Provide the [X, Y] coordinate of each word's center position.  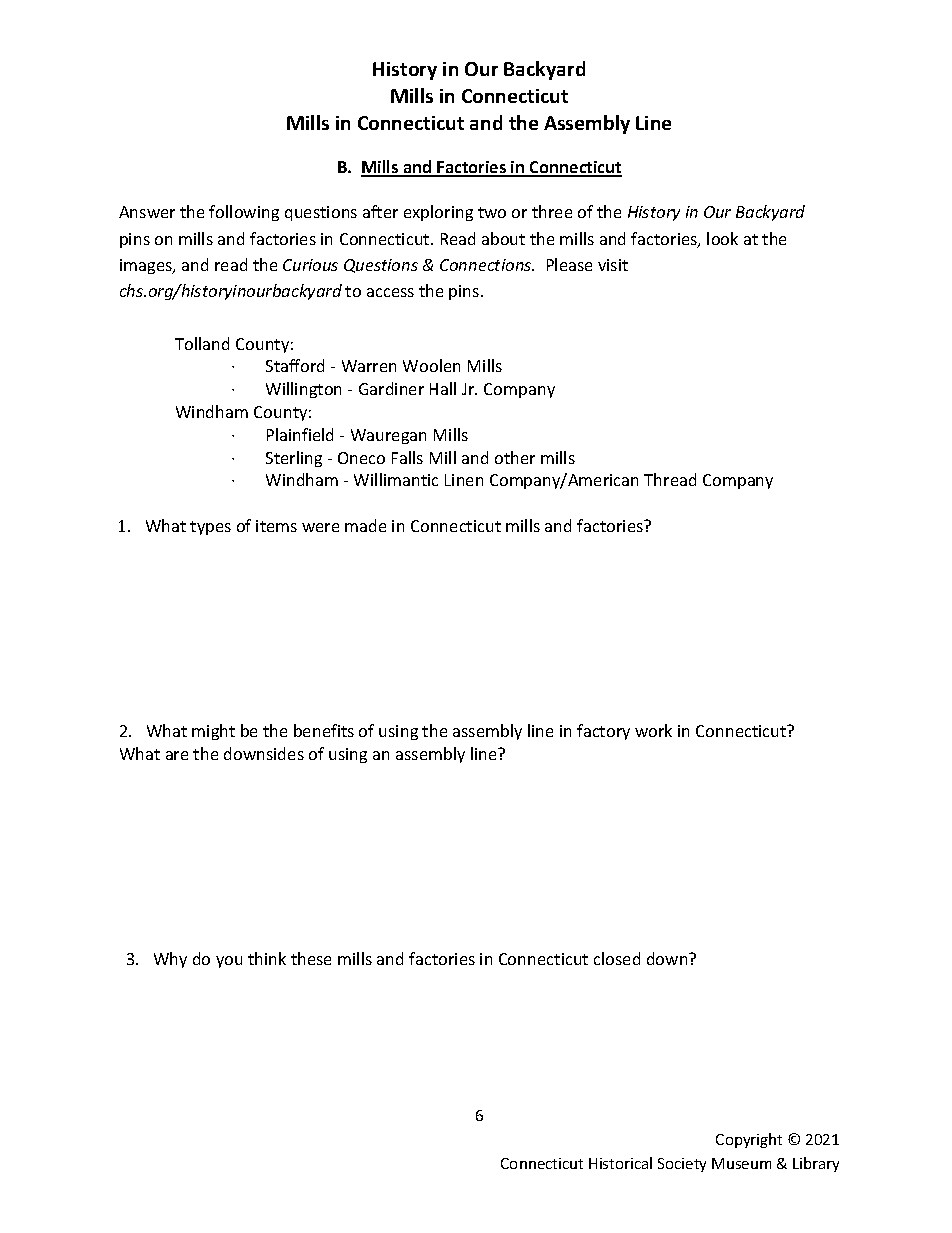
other [515, 457]
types [210, 528]
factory [603, 732]
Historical [620, 1163]
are [177, 755]
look [722, 238]
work [653, 730]
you [229, 962]
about [503, 238]
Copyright [749, 1140]
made [365, 525]
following [244, 213]
